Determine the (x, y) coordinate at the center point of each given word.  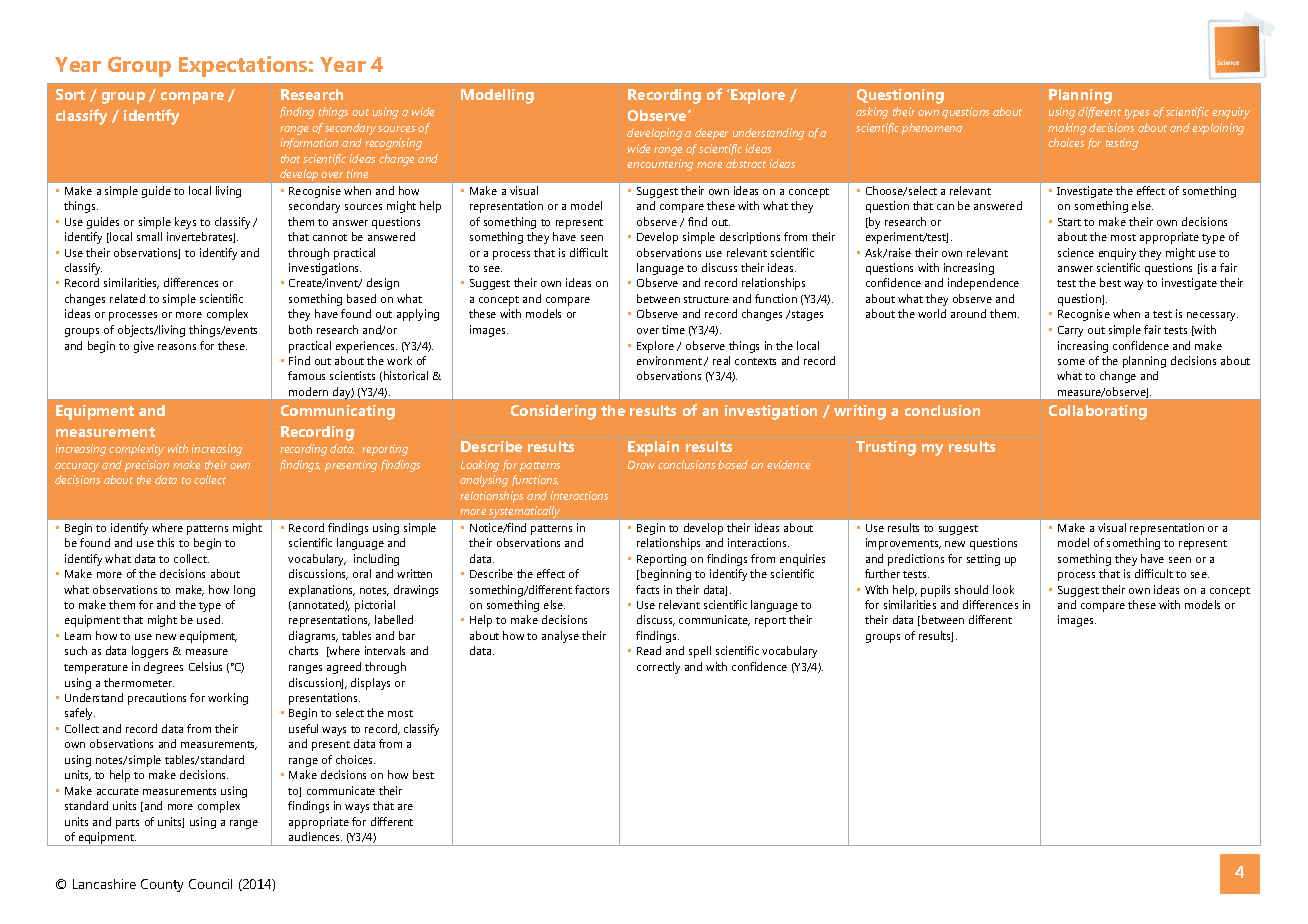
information (309, 143)
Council (210, 884)
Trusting (886, 448)
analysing (484, 481)
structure (706, 299)
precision (147, 466)
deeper (711, 134)
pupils (935, 591)
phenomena (932, 129)
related (127, 298)
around (968, 313)
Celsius (205, 666)
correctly (658, 668)
